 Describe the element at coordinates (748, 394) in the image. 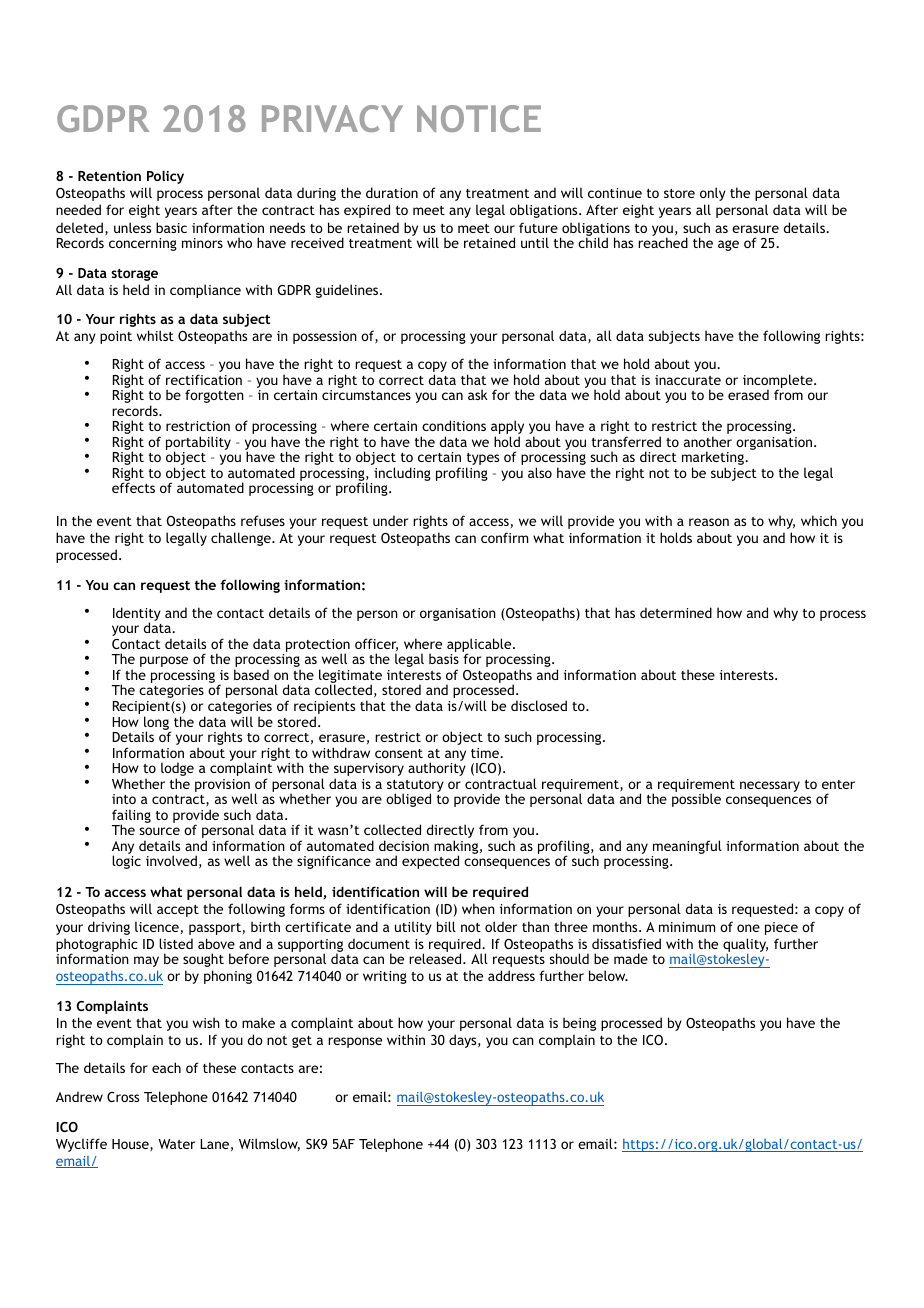

I see `erased` at that location.
